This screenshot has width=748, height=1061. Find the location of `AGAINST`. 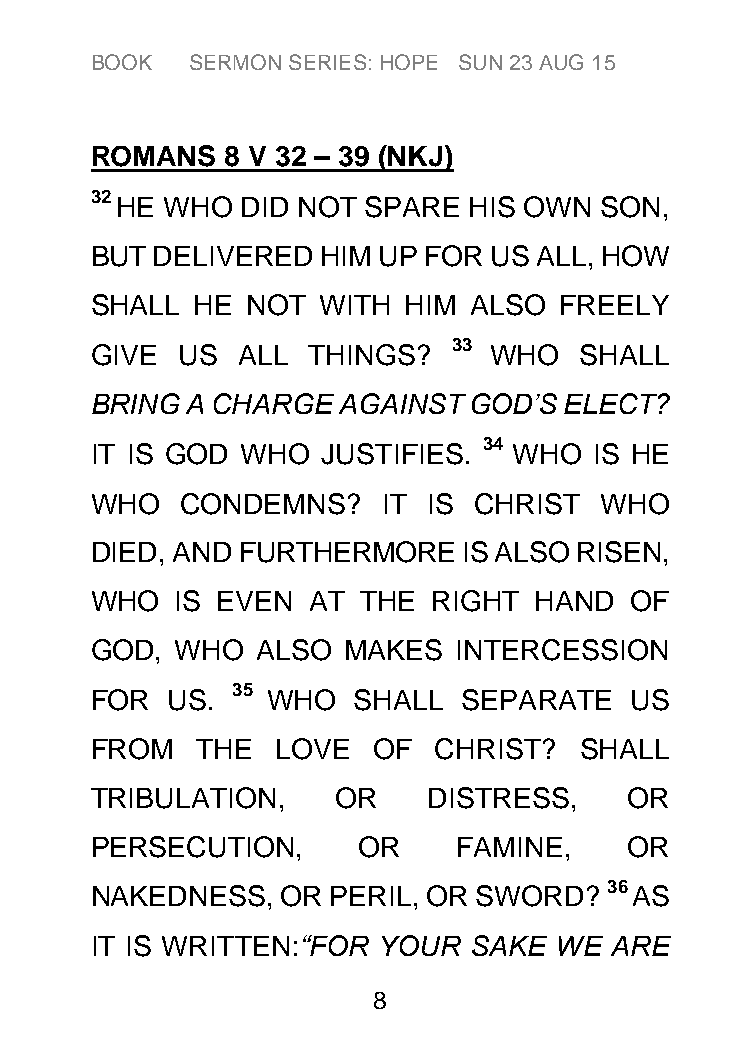

AGAINST is located at coordinates (402, 403).
